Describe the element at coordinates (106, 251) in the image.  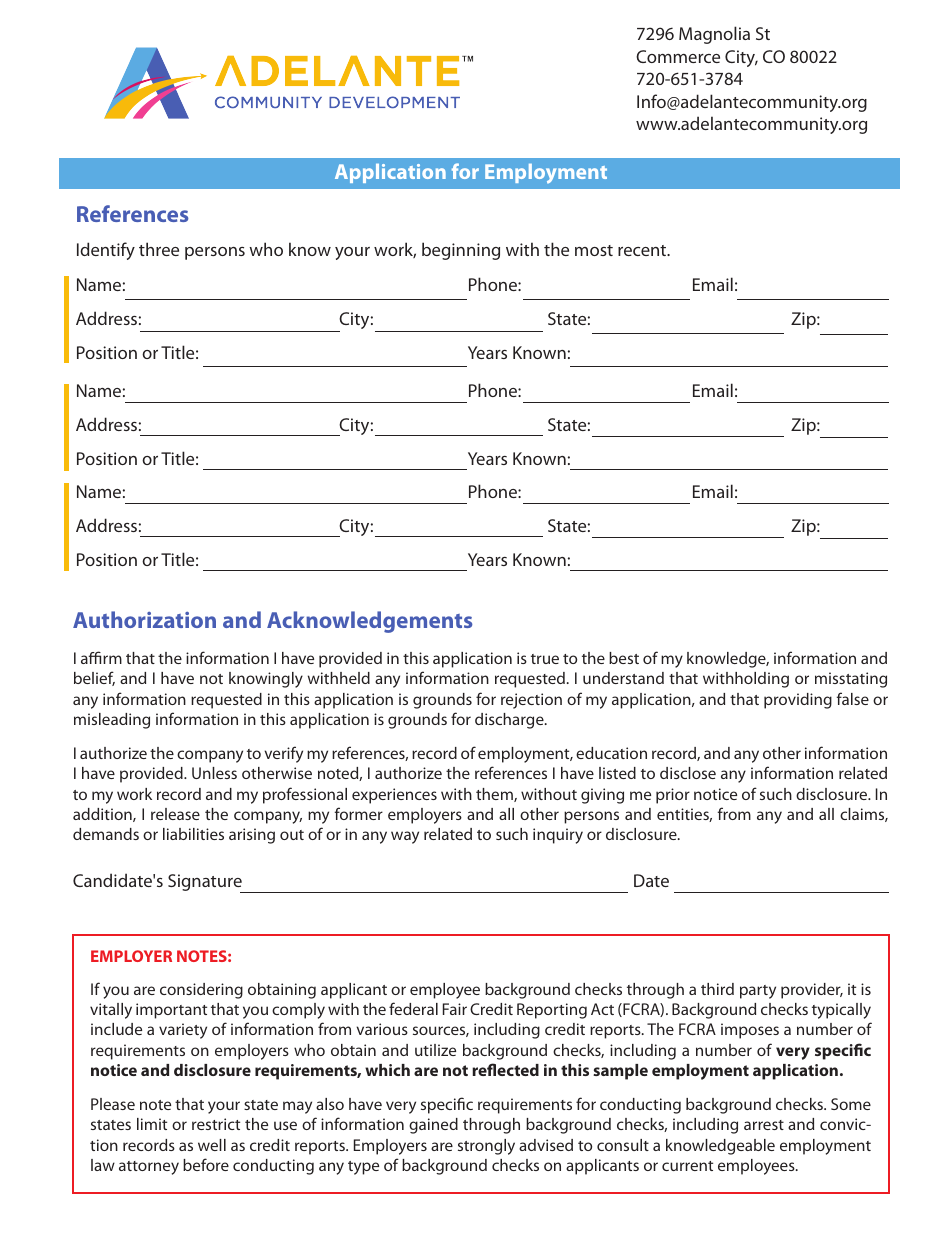
I see `Identify` at that location.
